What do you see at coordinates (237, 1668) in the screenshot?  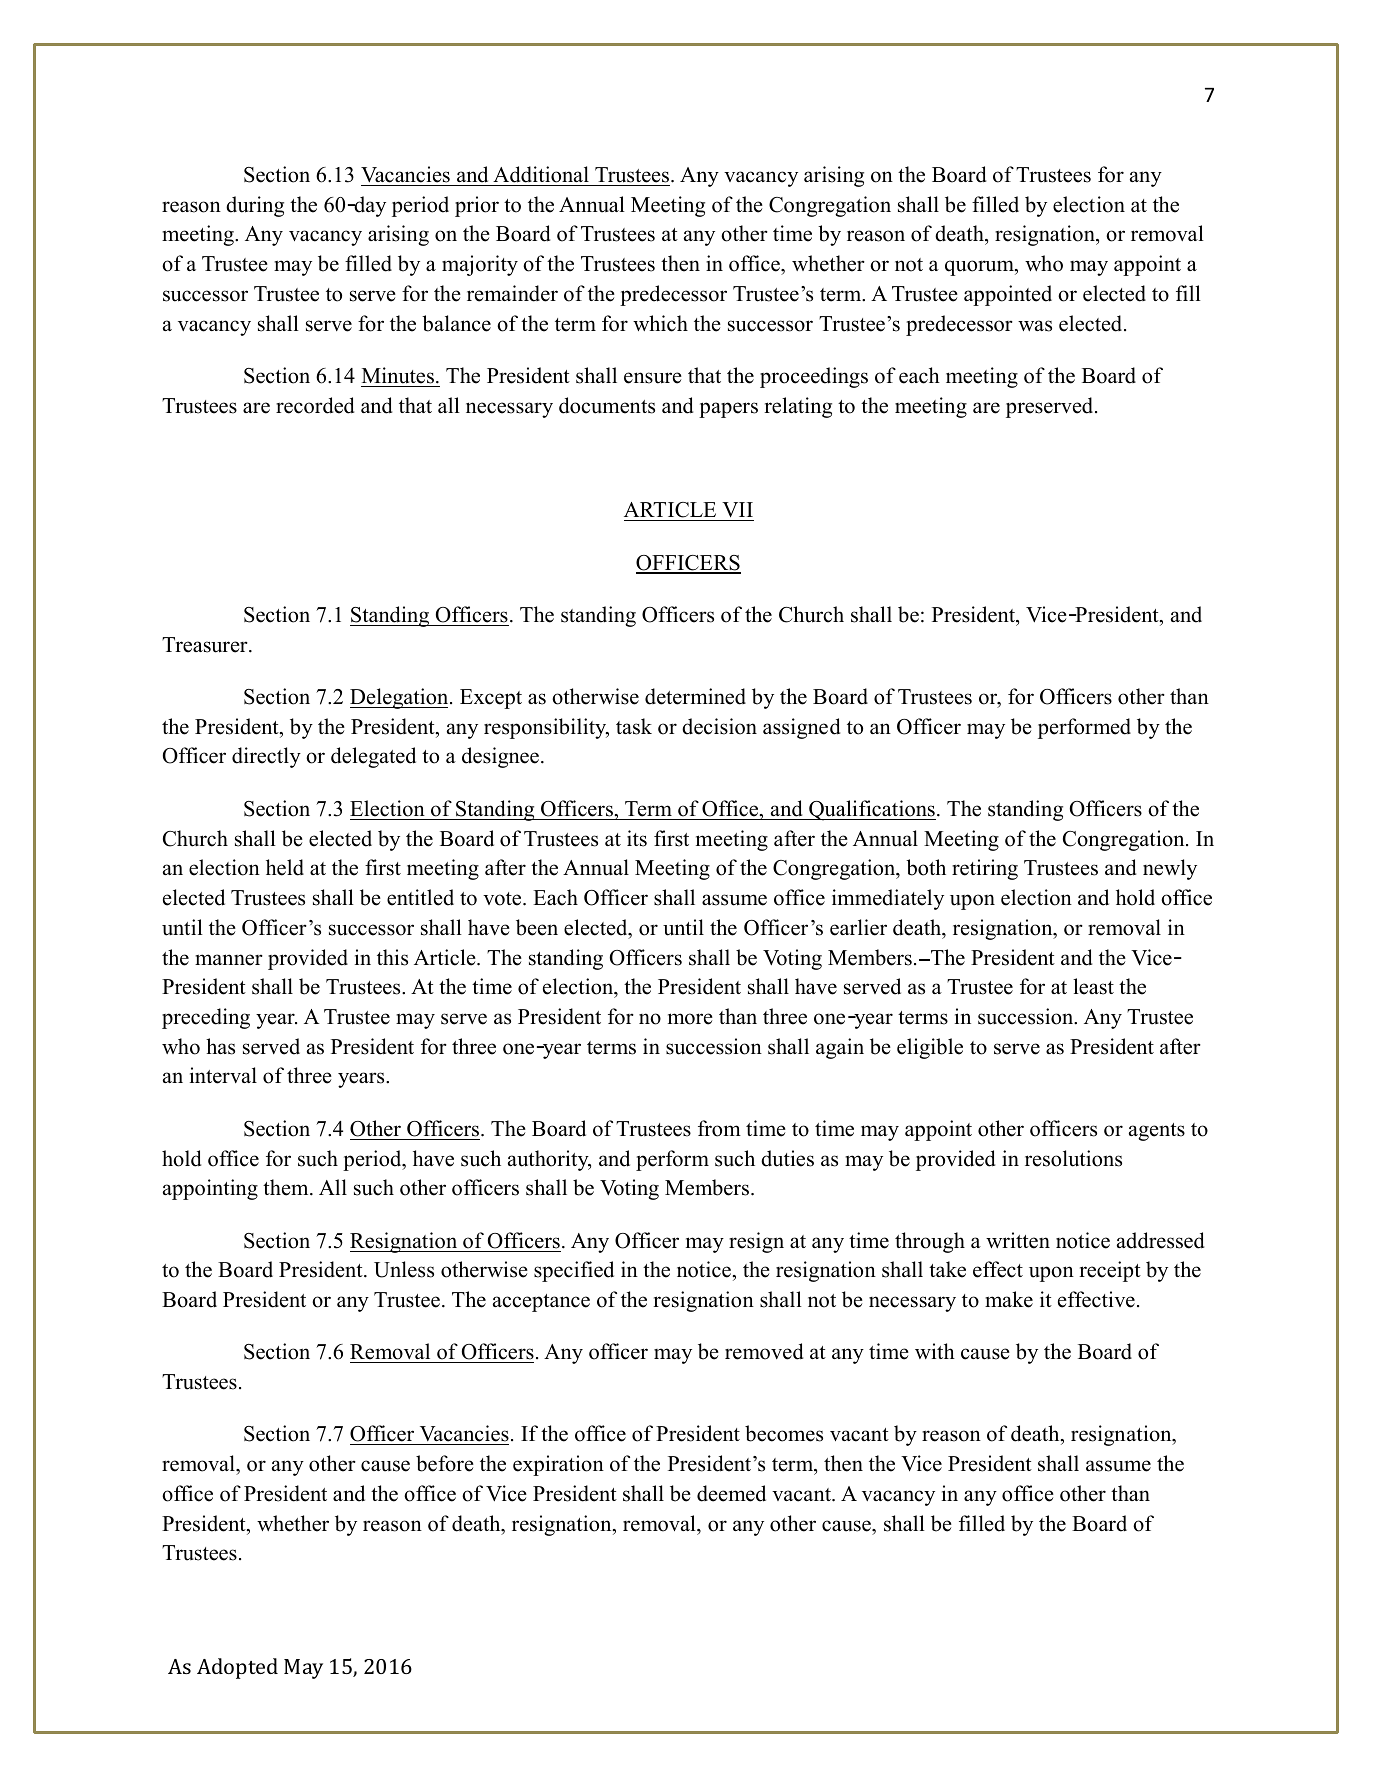 I see `Adopted` at bounding box center [237, 1668].
